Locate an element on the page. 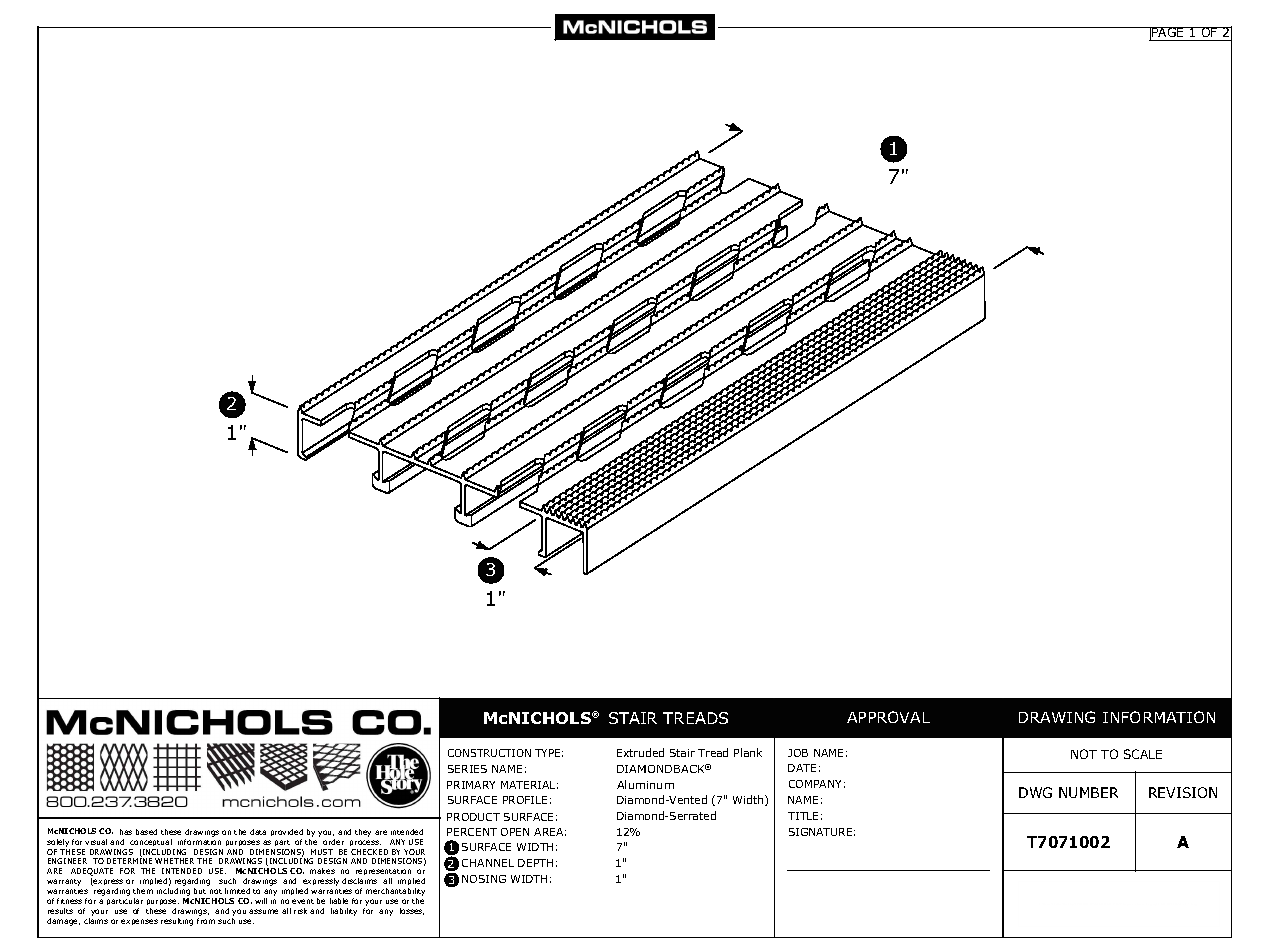 This image has width=1270, height=952. TITLE is located at coordinates (803, 816).
